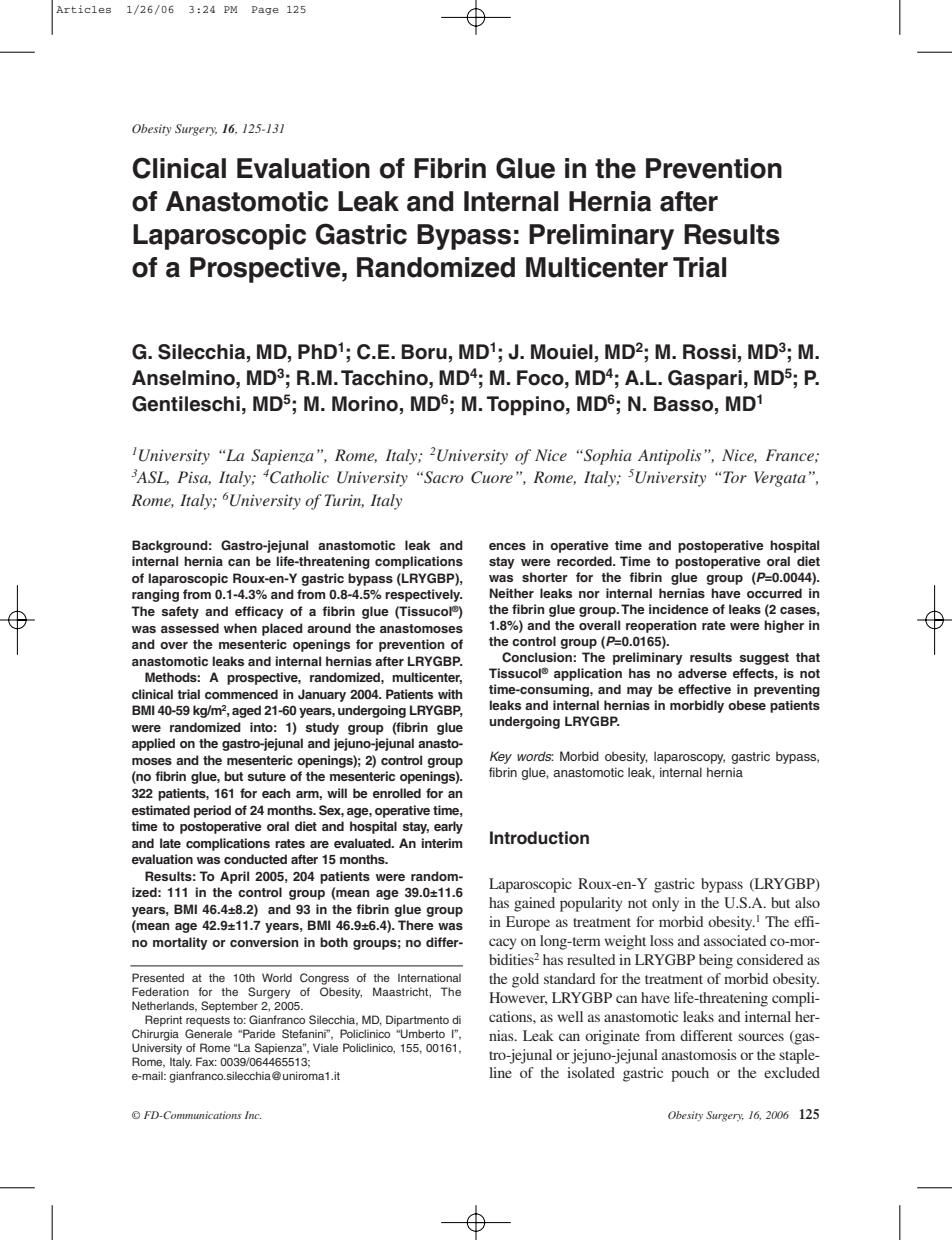  Describe the element at coordinates (155, 595) in the image. I see `ranging` at that location.
